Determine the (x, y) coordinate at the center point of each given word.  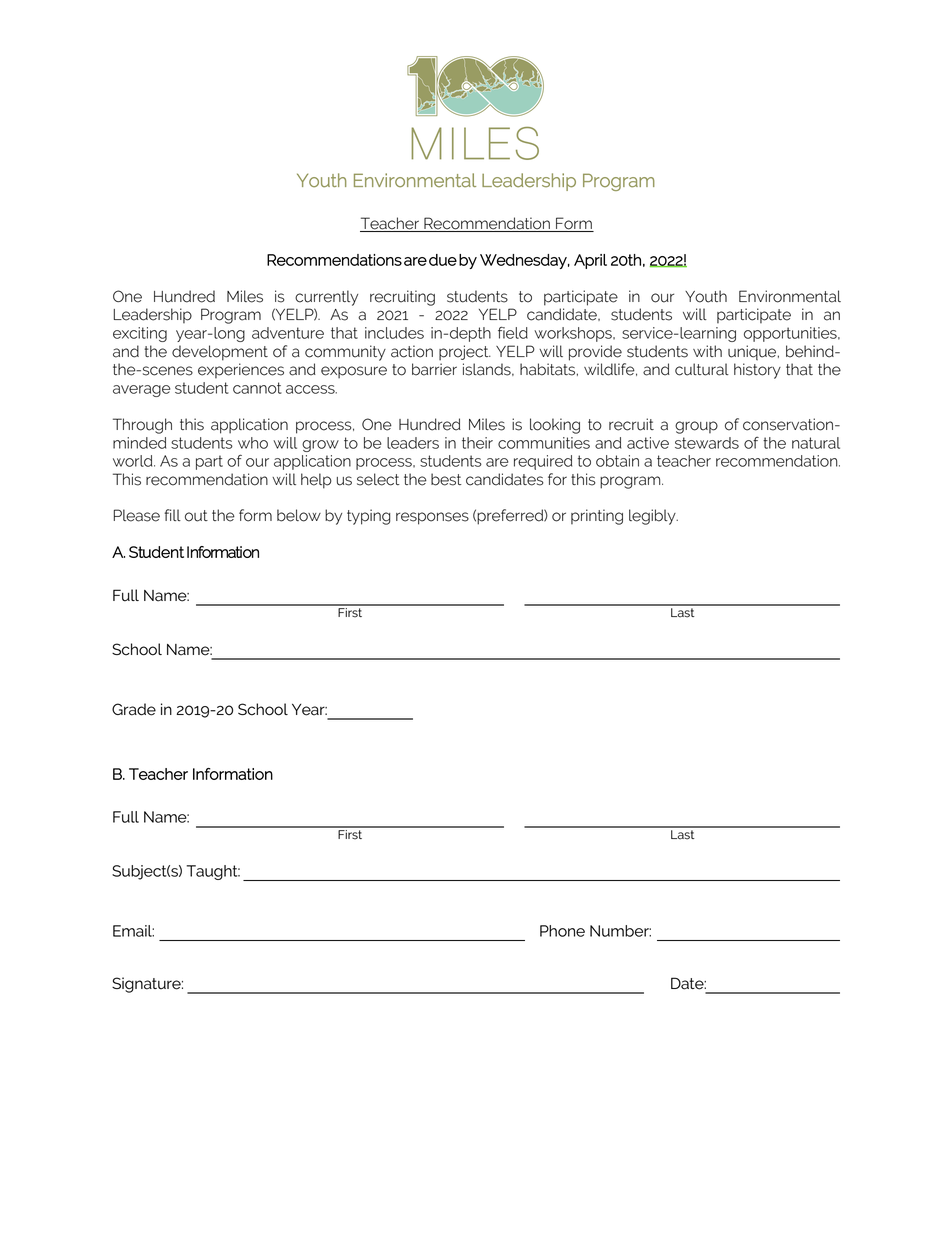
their (477, 443)
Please (137, 515)
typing (368, 517)
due (443, 260)
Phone (562, 931)
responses (432, 518)
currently (326, 298)
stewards (707, 443)
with (707, 351)
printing (597, 517)
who (253, 443)
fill (172, 515)
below (299, 515)
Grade (134, 709)
